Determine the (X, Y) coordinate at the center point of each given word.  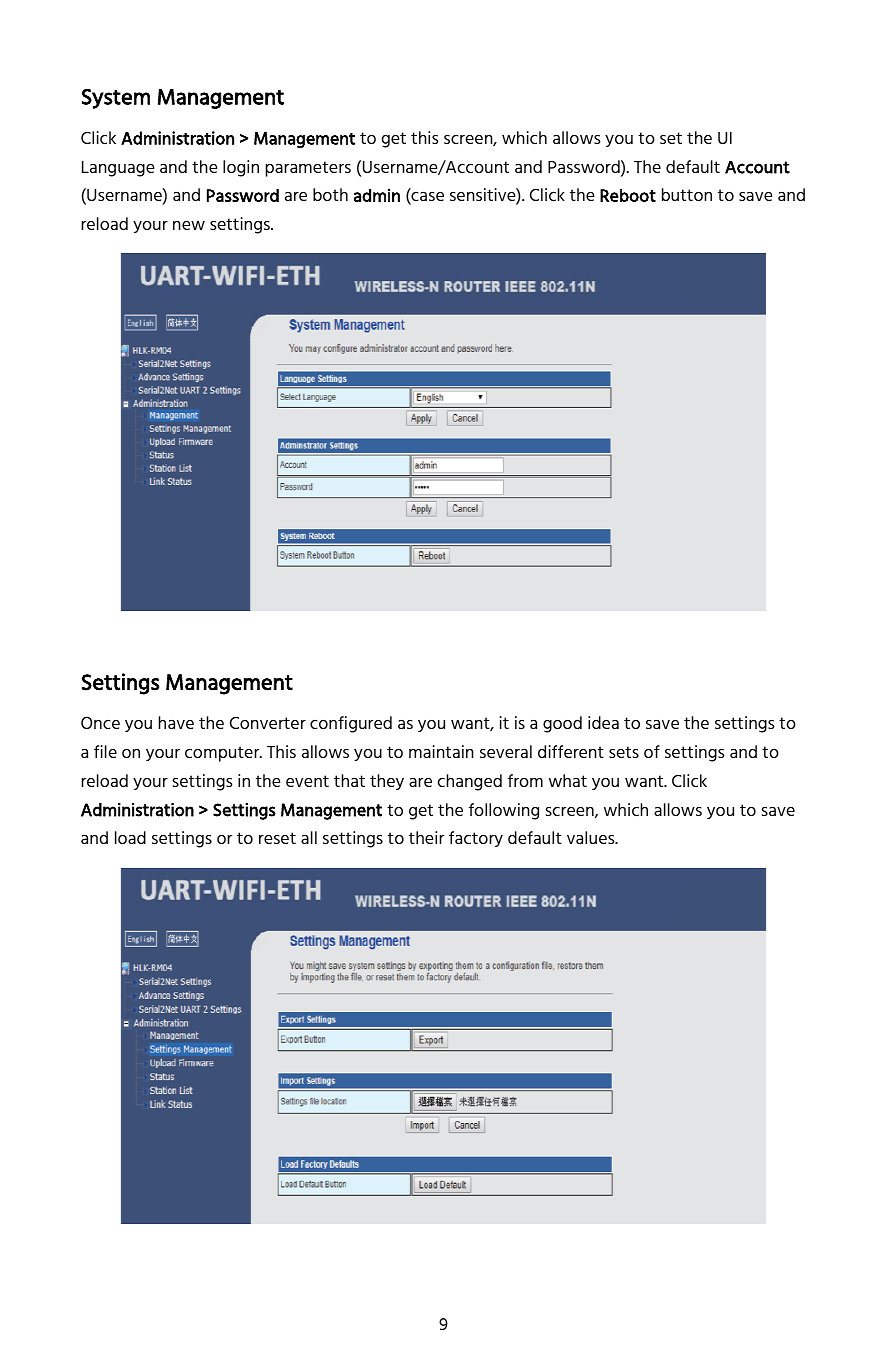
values (592, 837)
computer (223, 754)
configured (351, 724)
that (349, 780)
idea (603, 722)
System (116, 99)
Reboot (628, 195)
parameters (308, 169)
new (189, 225)
